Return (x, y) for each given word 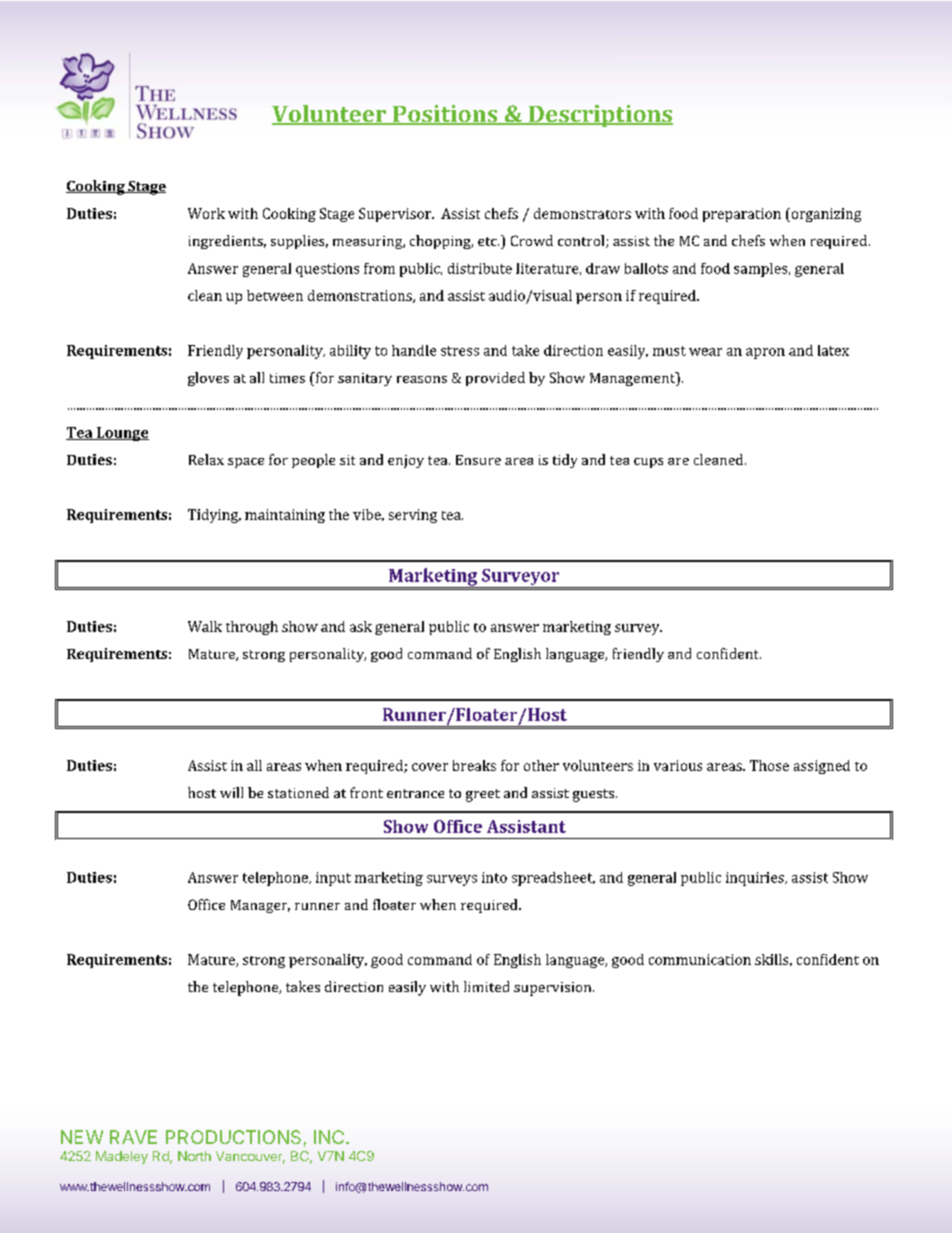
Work (206, 213)
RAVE (133, 1137)
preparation (742, 215)
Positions (445, 115)
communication (700, 959)
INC (329, 1137)
